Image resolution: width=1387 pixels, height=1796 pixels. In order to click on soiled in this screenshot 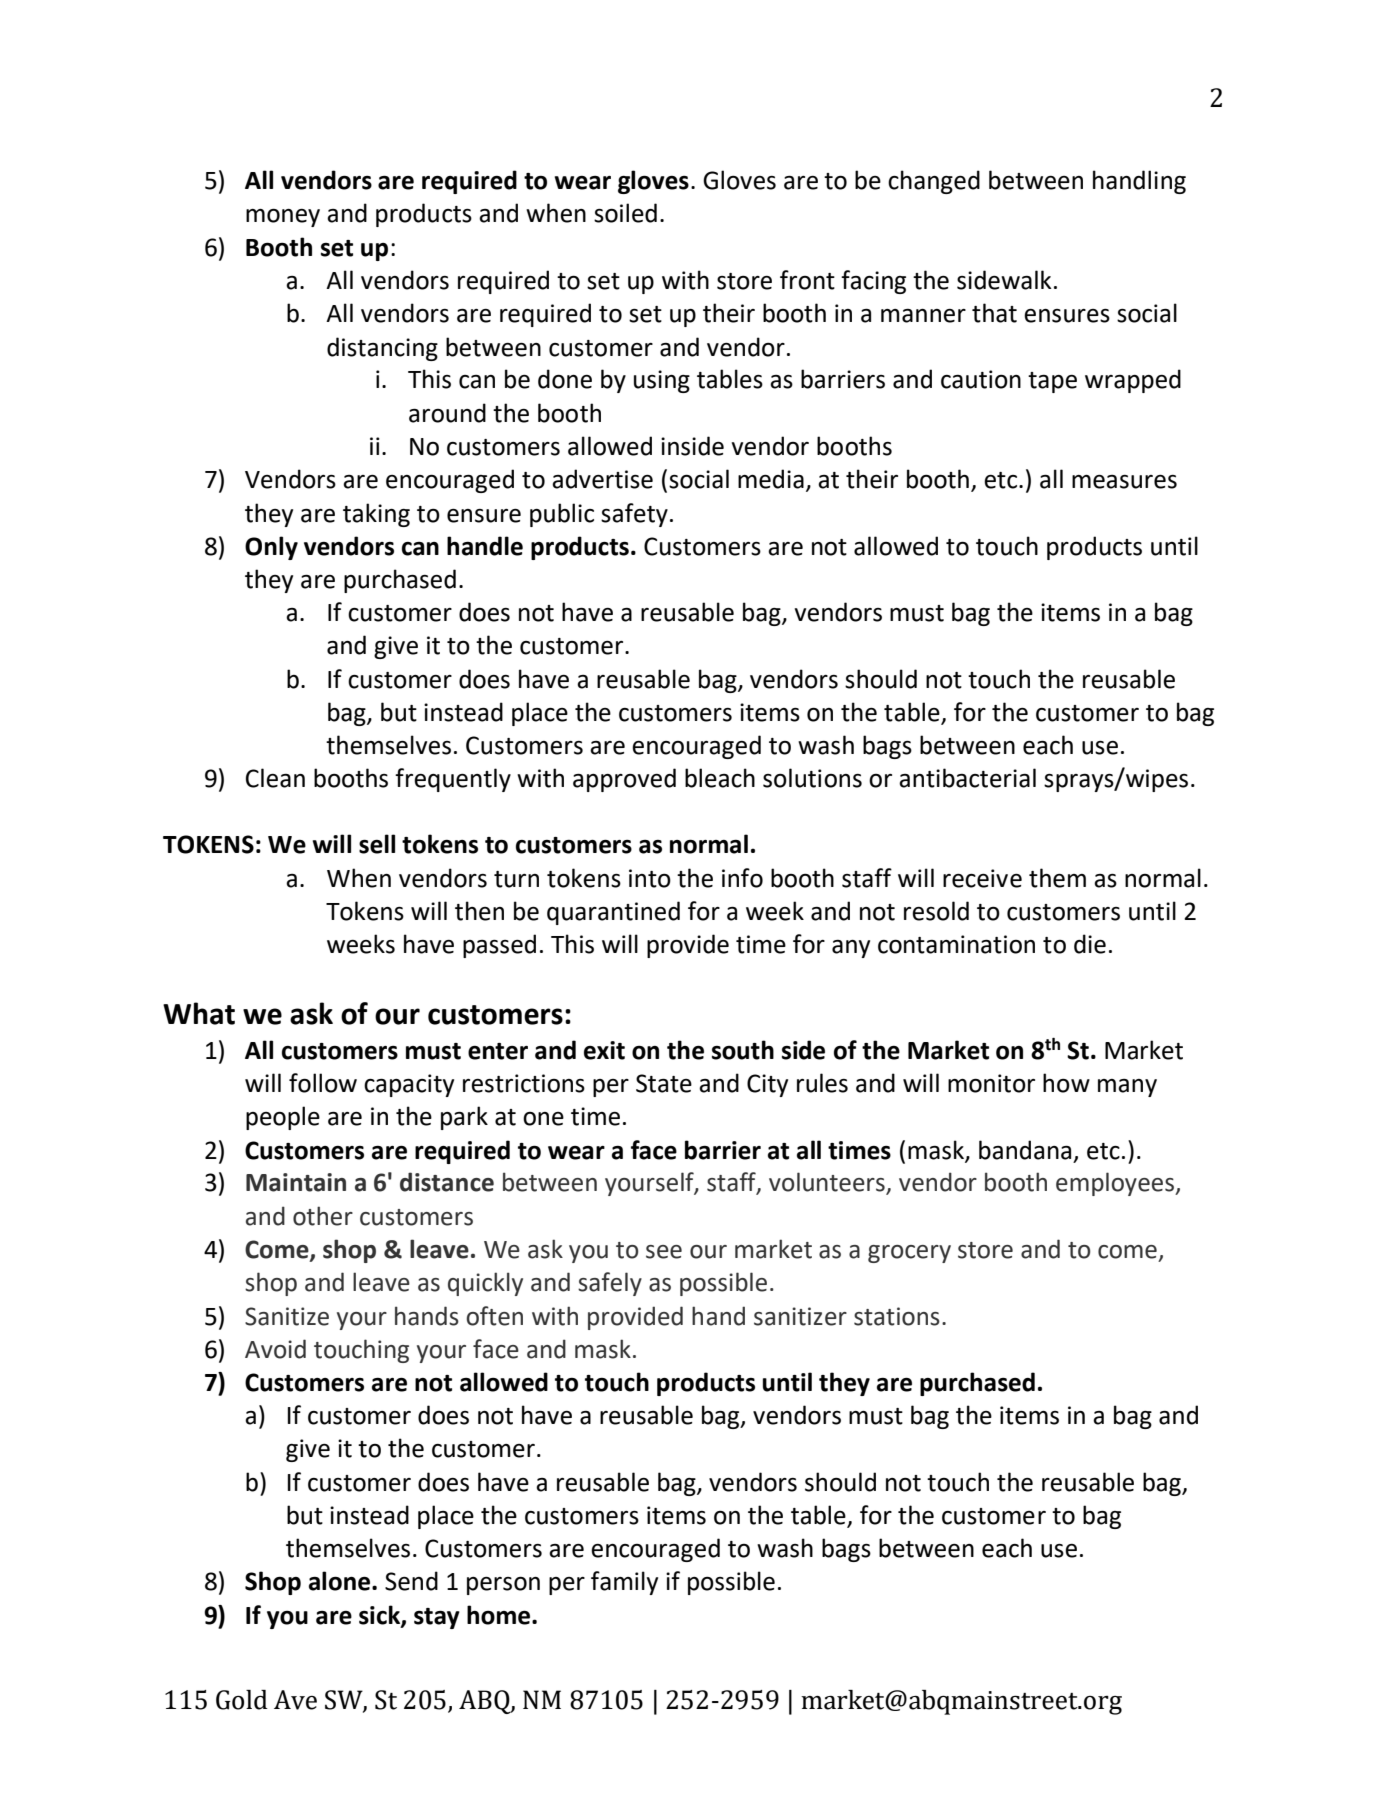, I will do `click(625, 213)`.
